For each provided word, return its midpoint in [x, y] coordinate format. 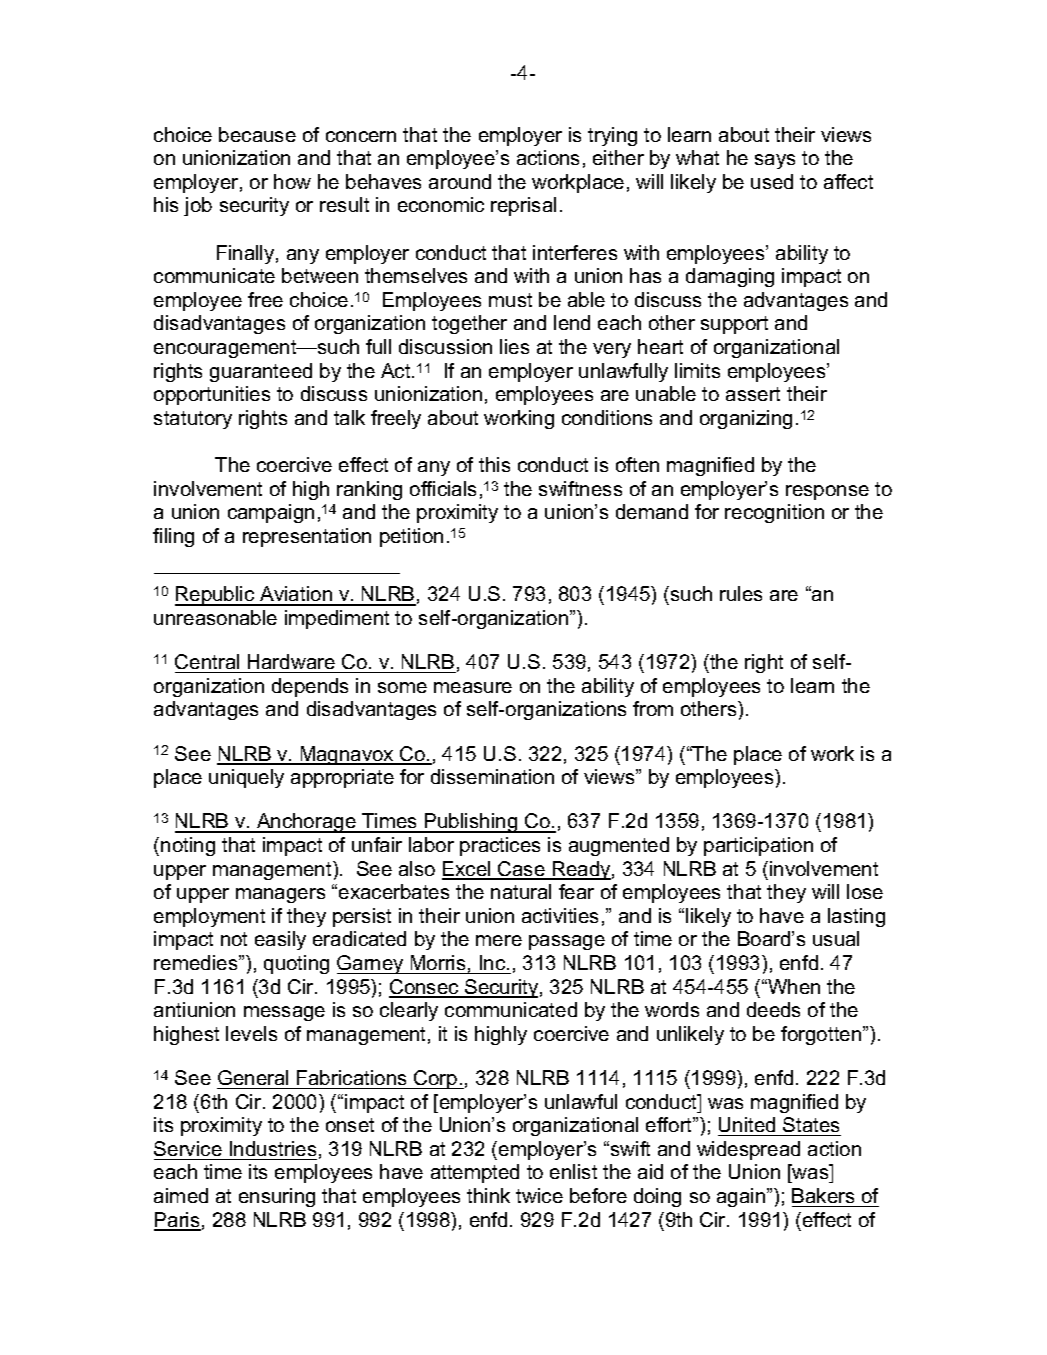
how [292, 181]
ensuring [277, 1197]
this [494, 464]
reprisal [523, 206]
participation [758, 846]
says [775, 161]
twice [539, 1195]
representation [307, 537]
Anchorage [306, 823]
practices [500, 846]
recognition [774, 513]
